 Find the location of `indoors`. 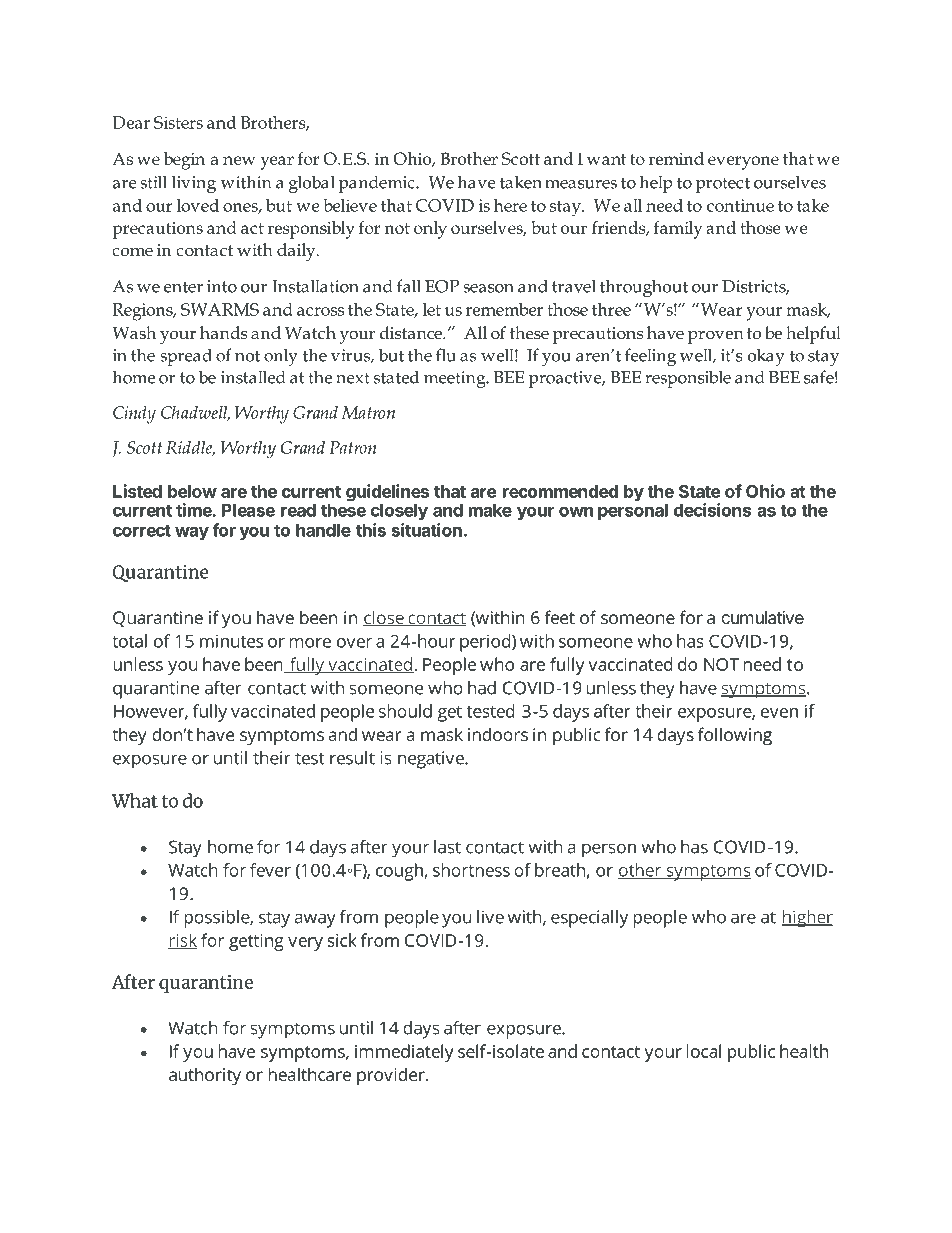

indoors is located at coordinates (498, 734).
